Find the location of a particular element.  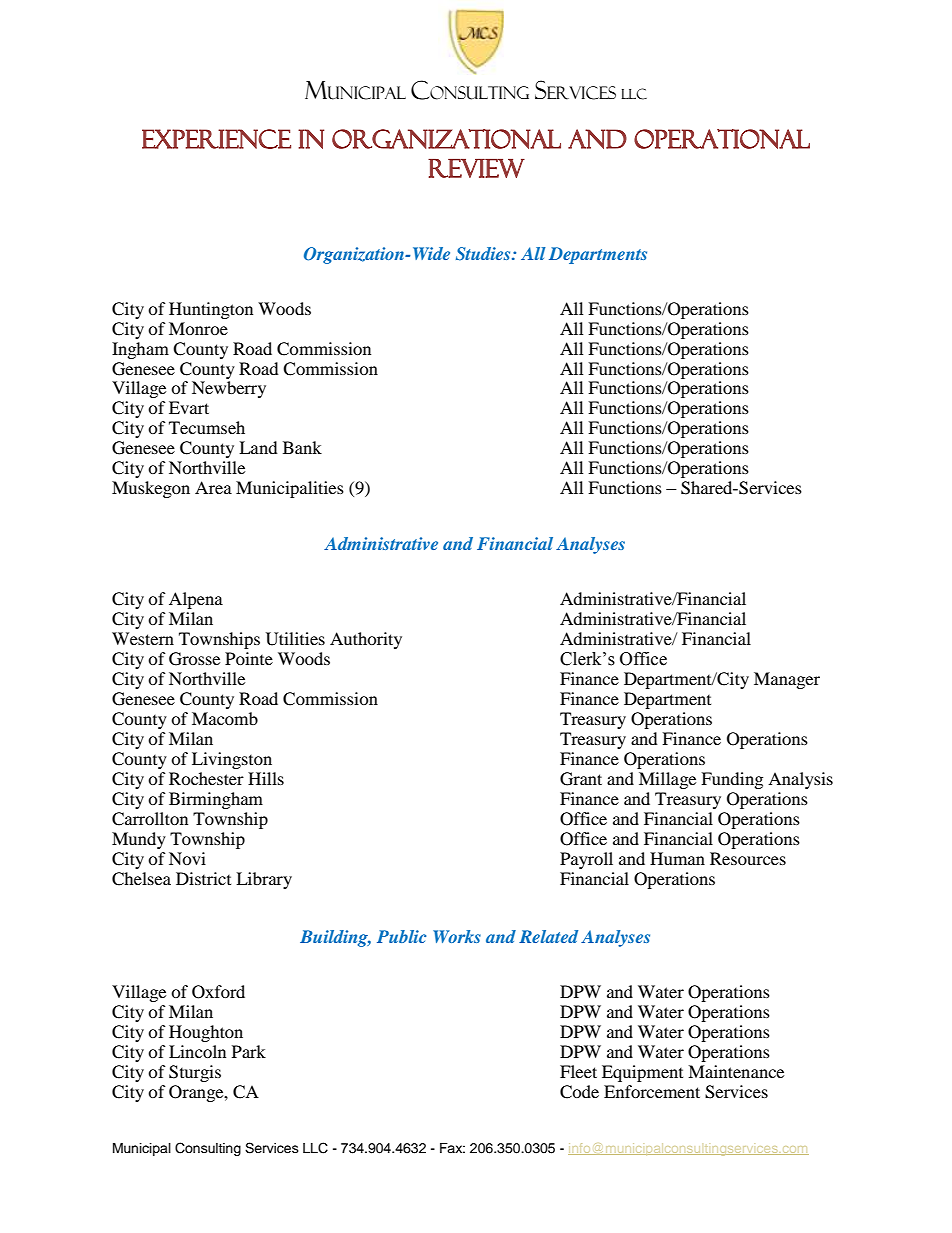

Tecumseh is located at coordinates (207, 427).
